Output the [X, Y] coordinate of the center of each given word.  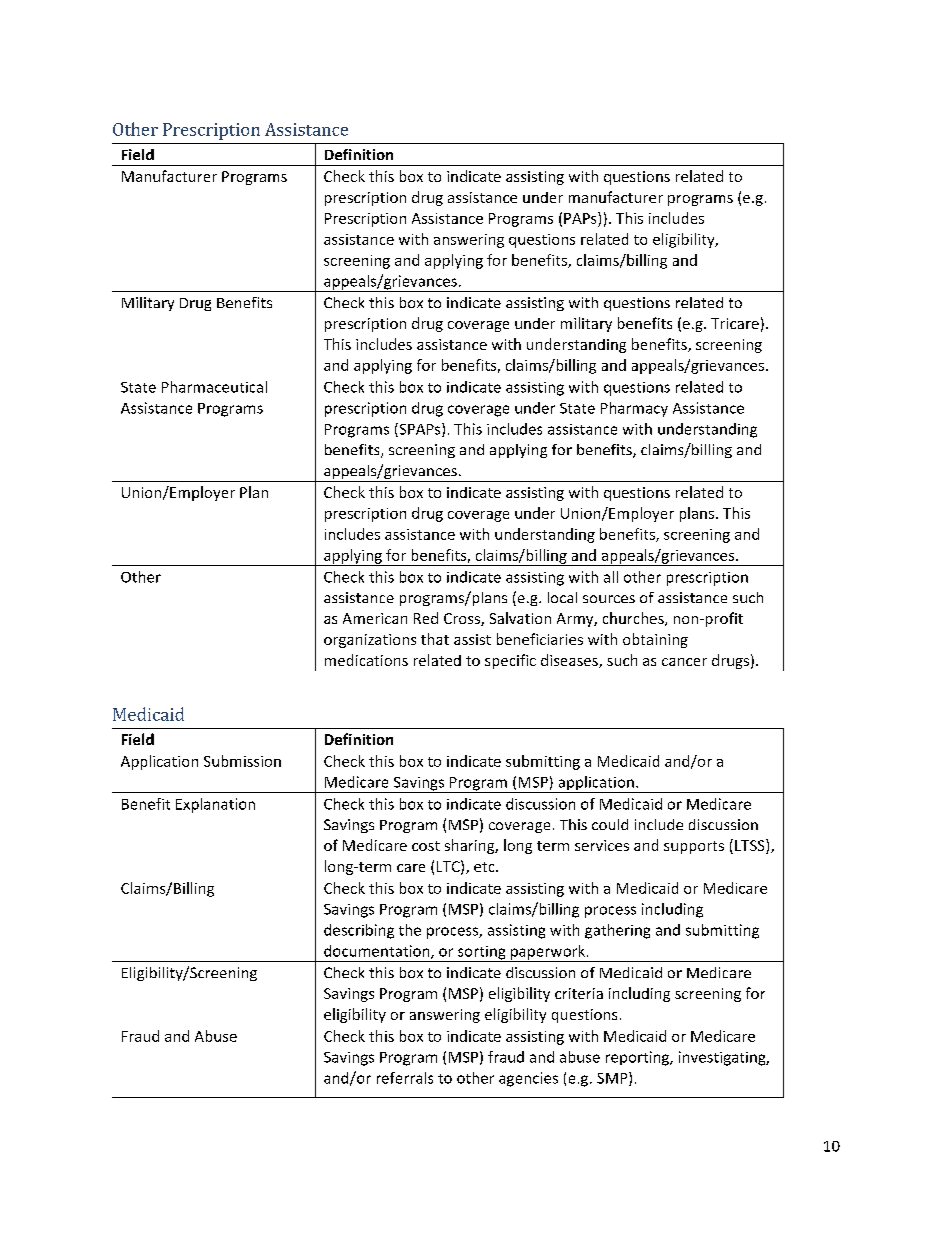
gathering [617, 931]
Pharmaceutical [214, 387]
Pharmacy [634, 409]
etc [485, 867]
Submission [242, 761]
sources [609, 599]
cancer [684, 662]
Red [426, 618]
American [375, 618]
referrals [405, 1078]
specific [510, 661]
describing [359, 931]
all [611, 577]
